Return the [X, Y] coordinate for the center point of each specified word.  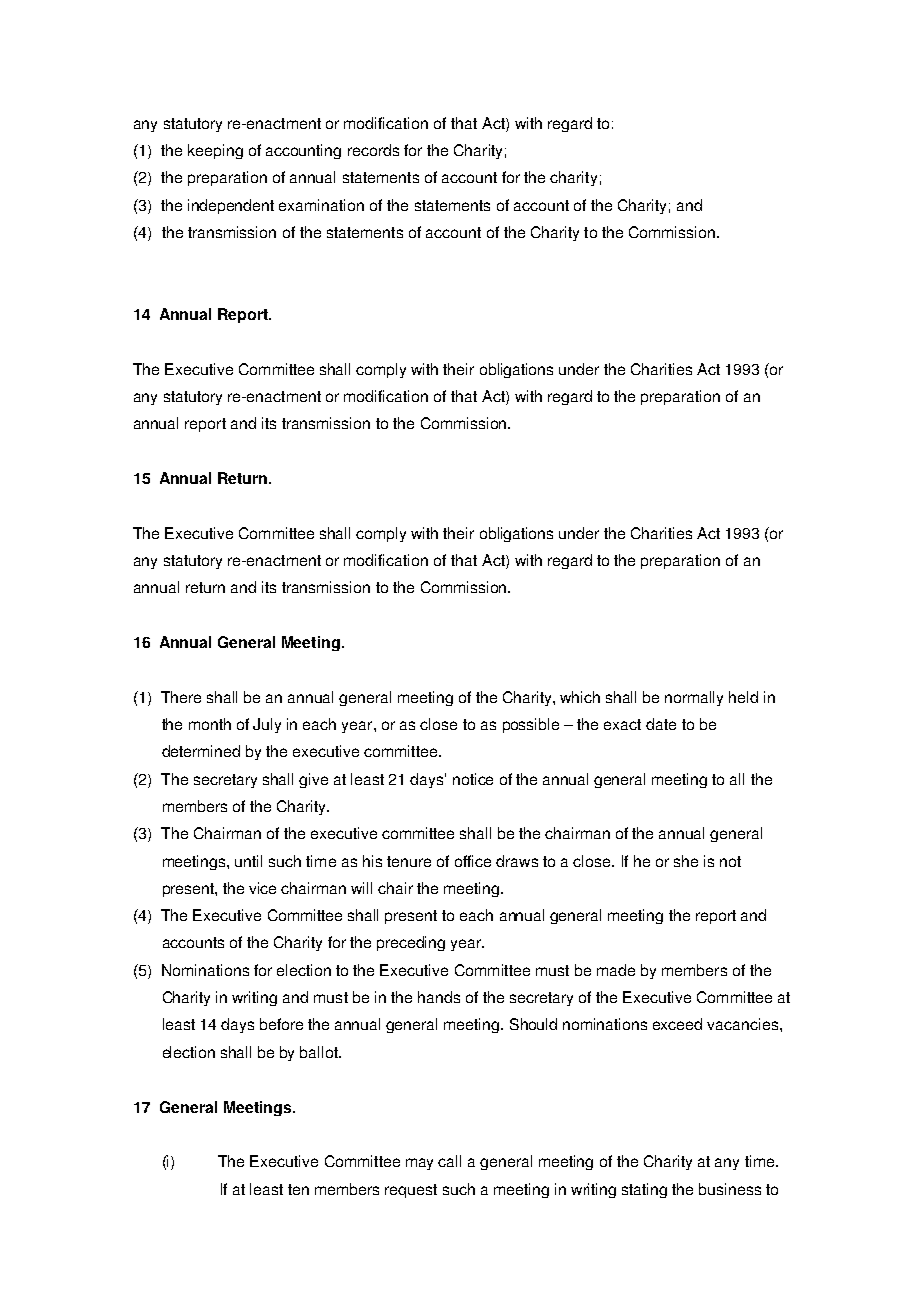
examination [321, 205]
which [580, 697]
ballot [320, 1052]
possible [531, 725]
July [267, 725]
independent [231, 206]
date [661, 724]
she [686, 861]
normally [694, 698]
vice [262, 888]
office [473, 861]
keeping [215, 151]
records [373, 150]
